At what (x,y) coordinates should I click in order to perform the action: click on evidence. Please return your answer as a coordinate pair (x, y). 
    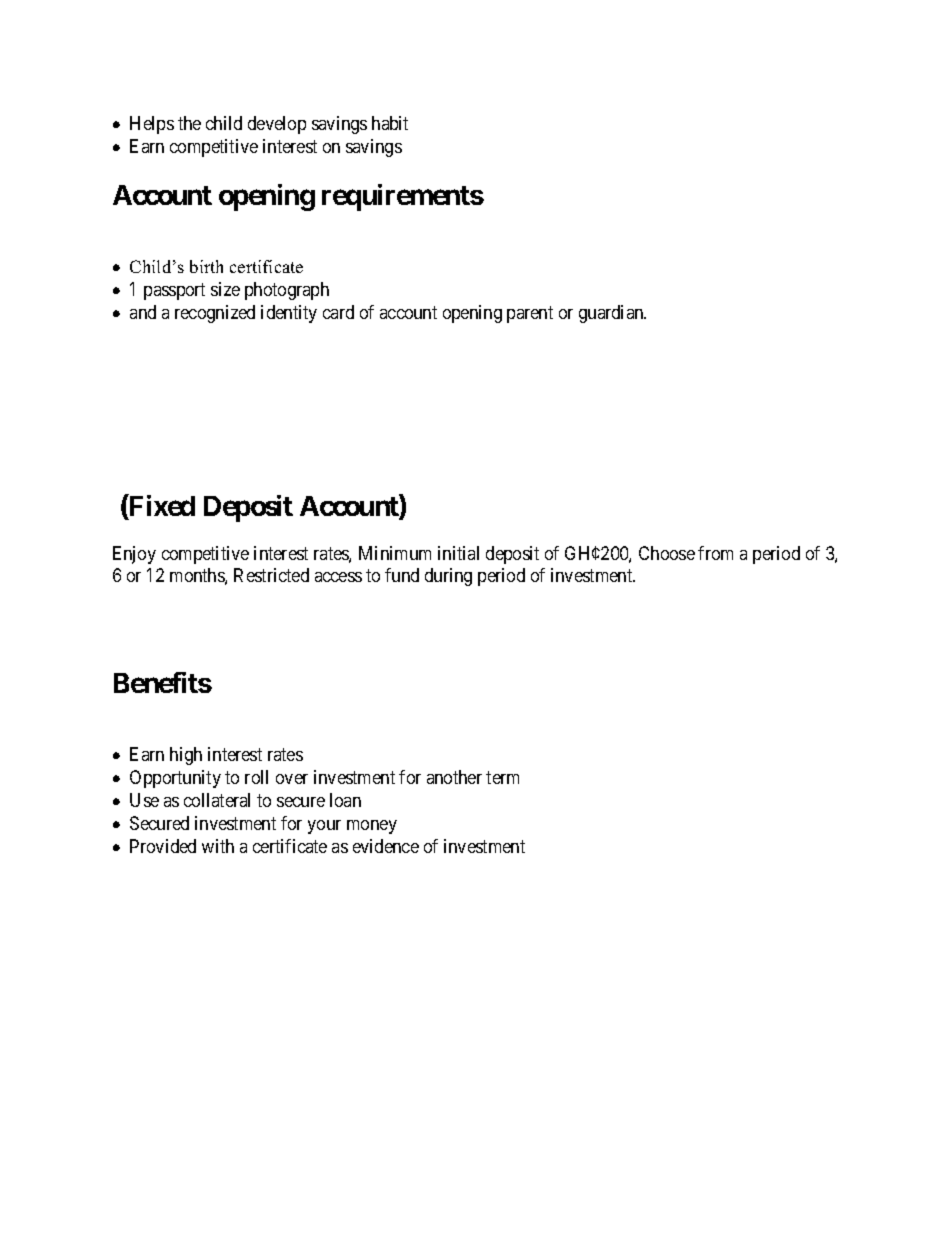
    Looking at the image, I should click on (386, 846).
